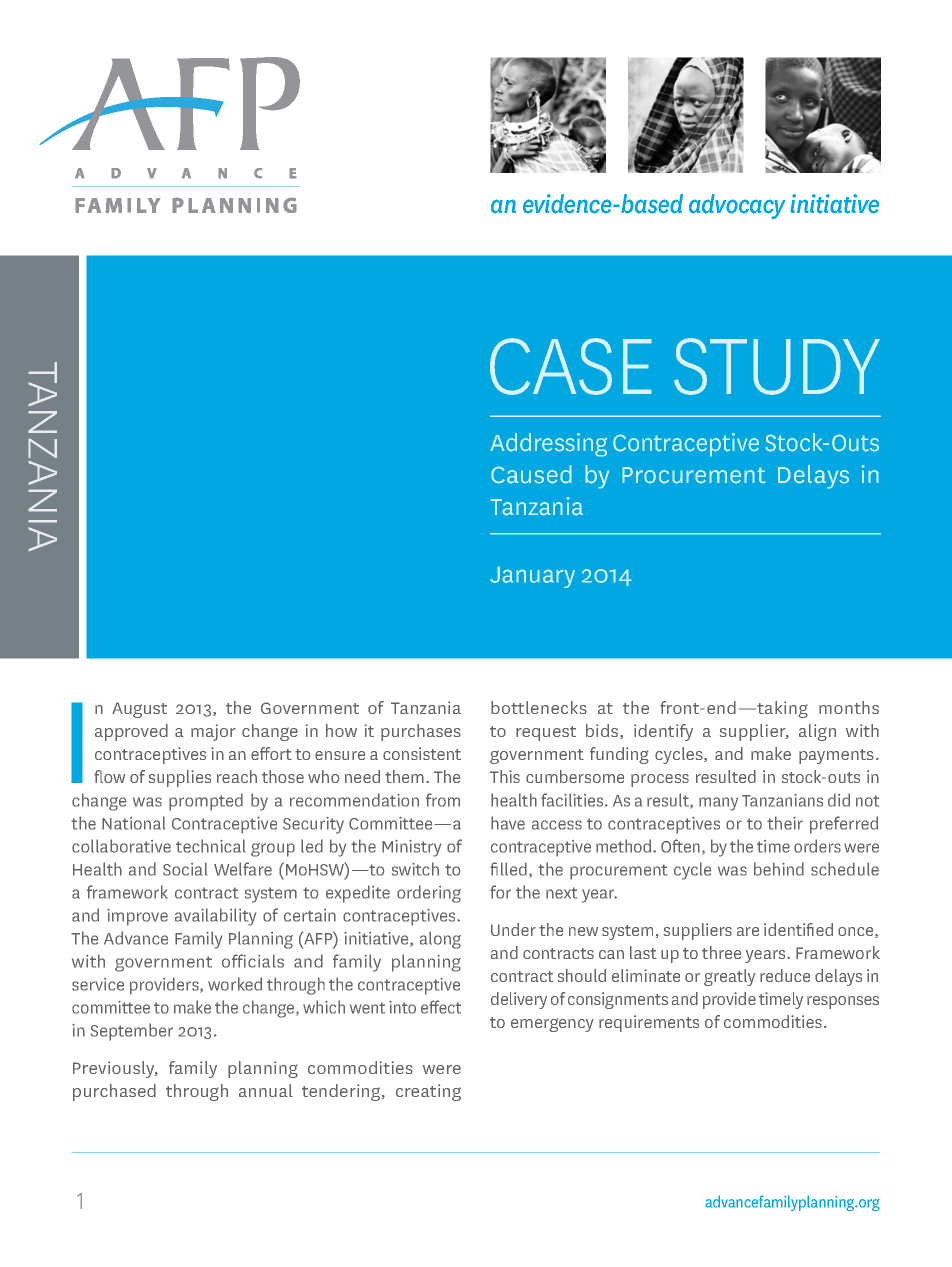 The height and width of the screenshot is (1267, 952). What do you see at coordinates (505, 776) in the screenshot?
I see `This` at bounding box center [505, 776].
